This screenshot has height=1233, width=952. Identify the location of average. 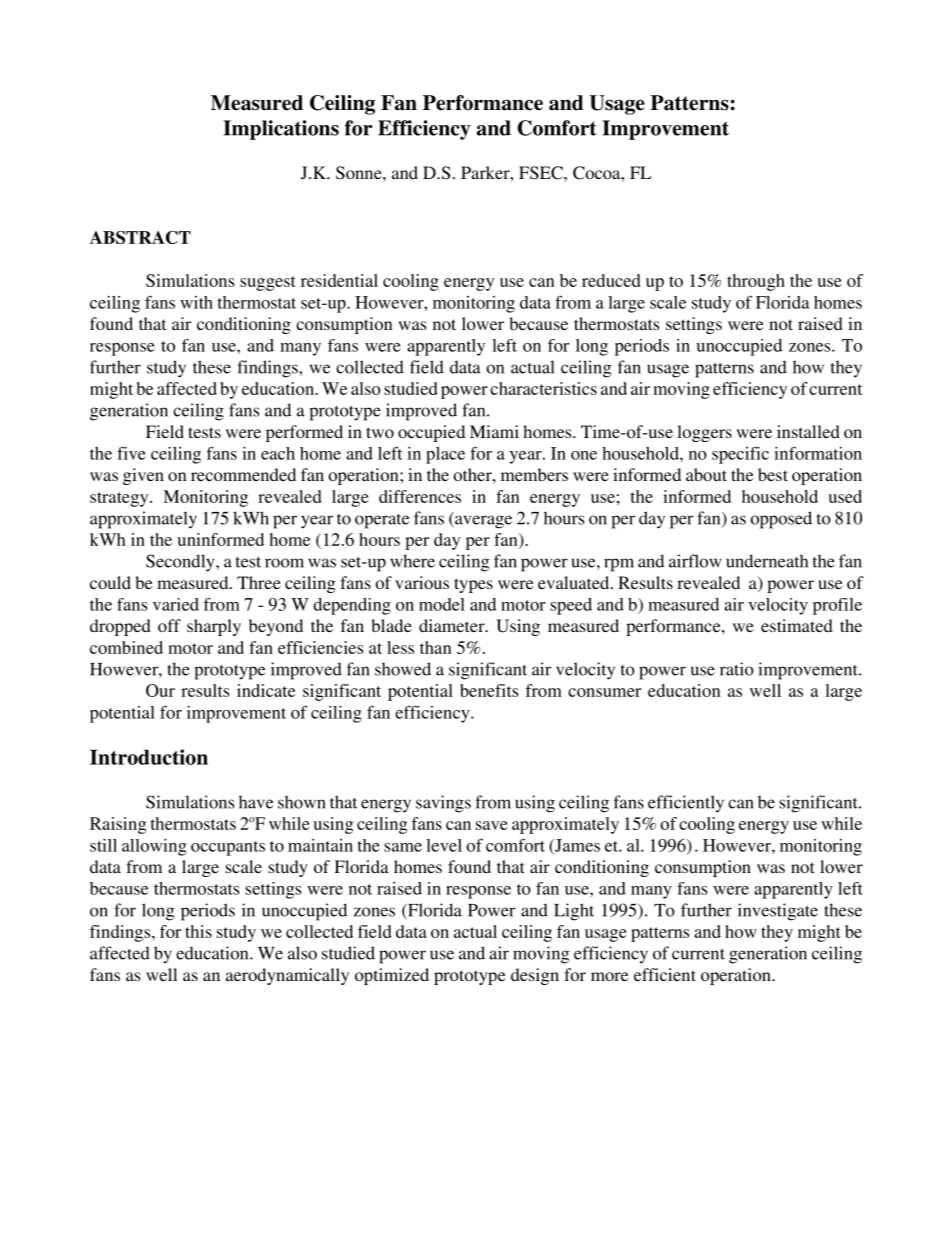
(482, 522).
